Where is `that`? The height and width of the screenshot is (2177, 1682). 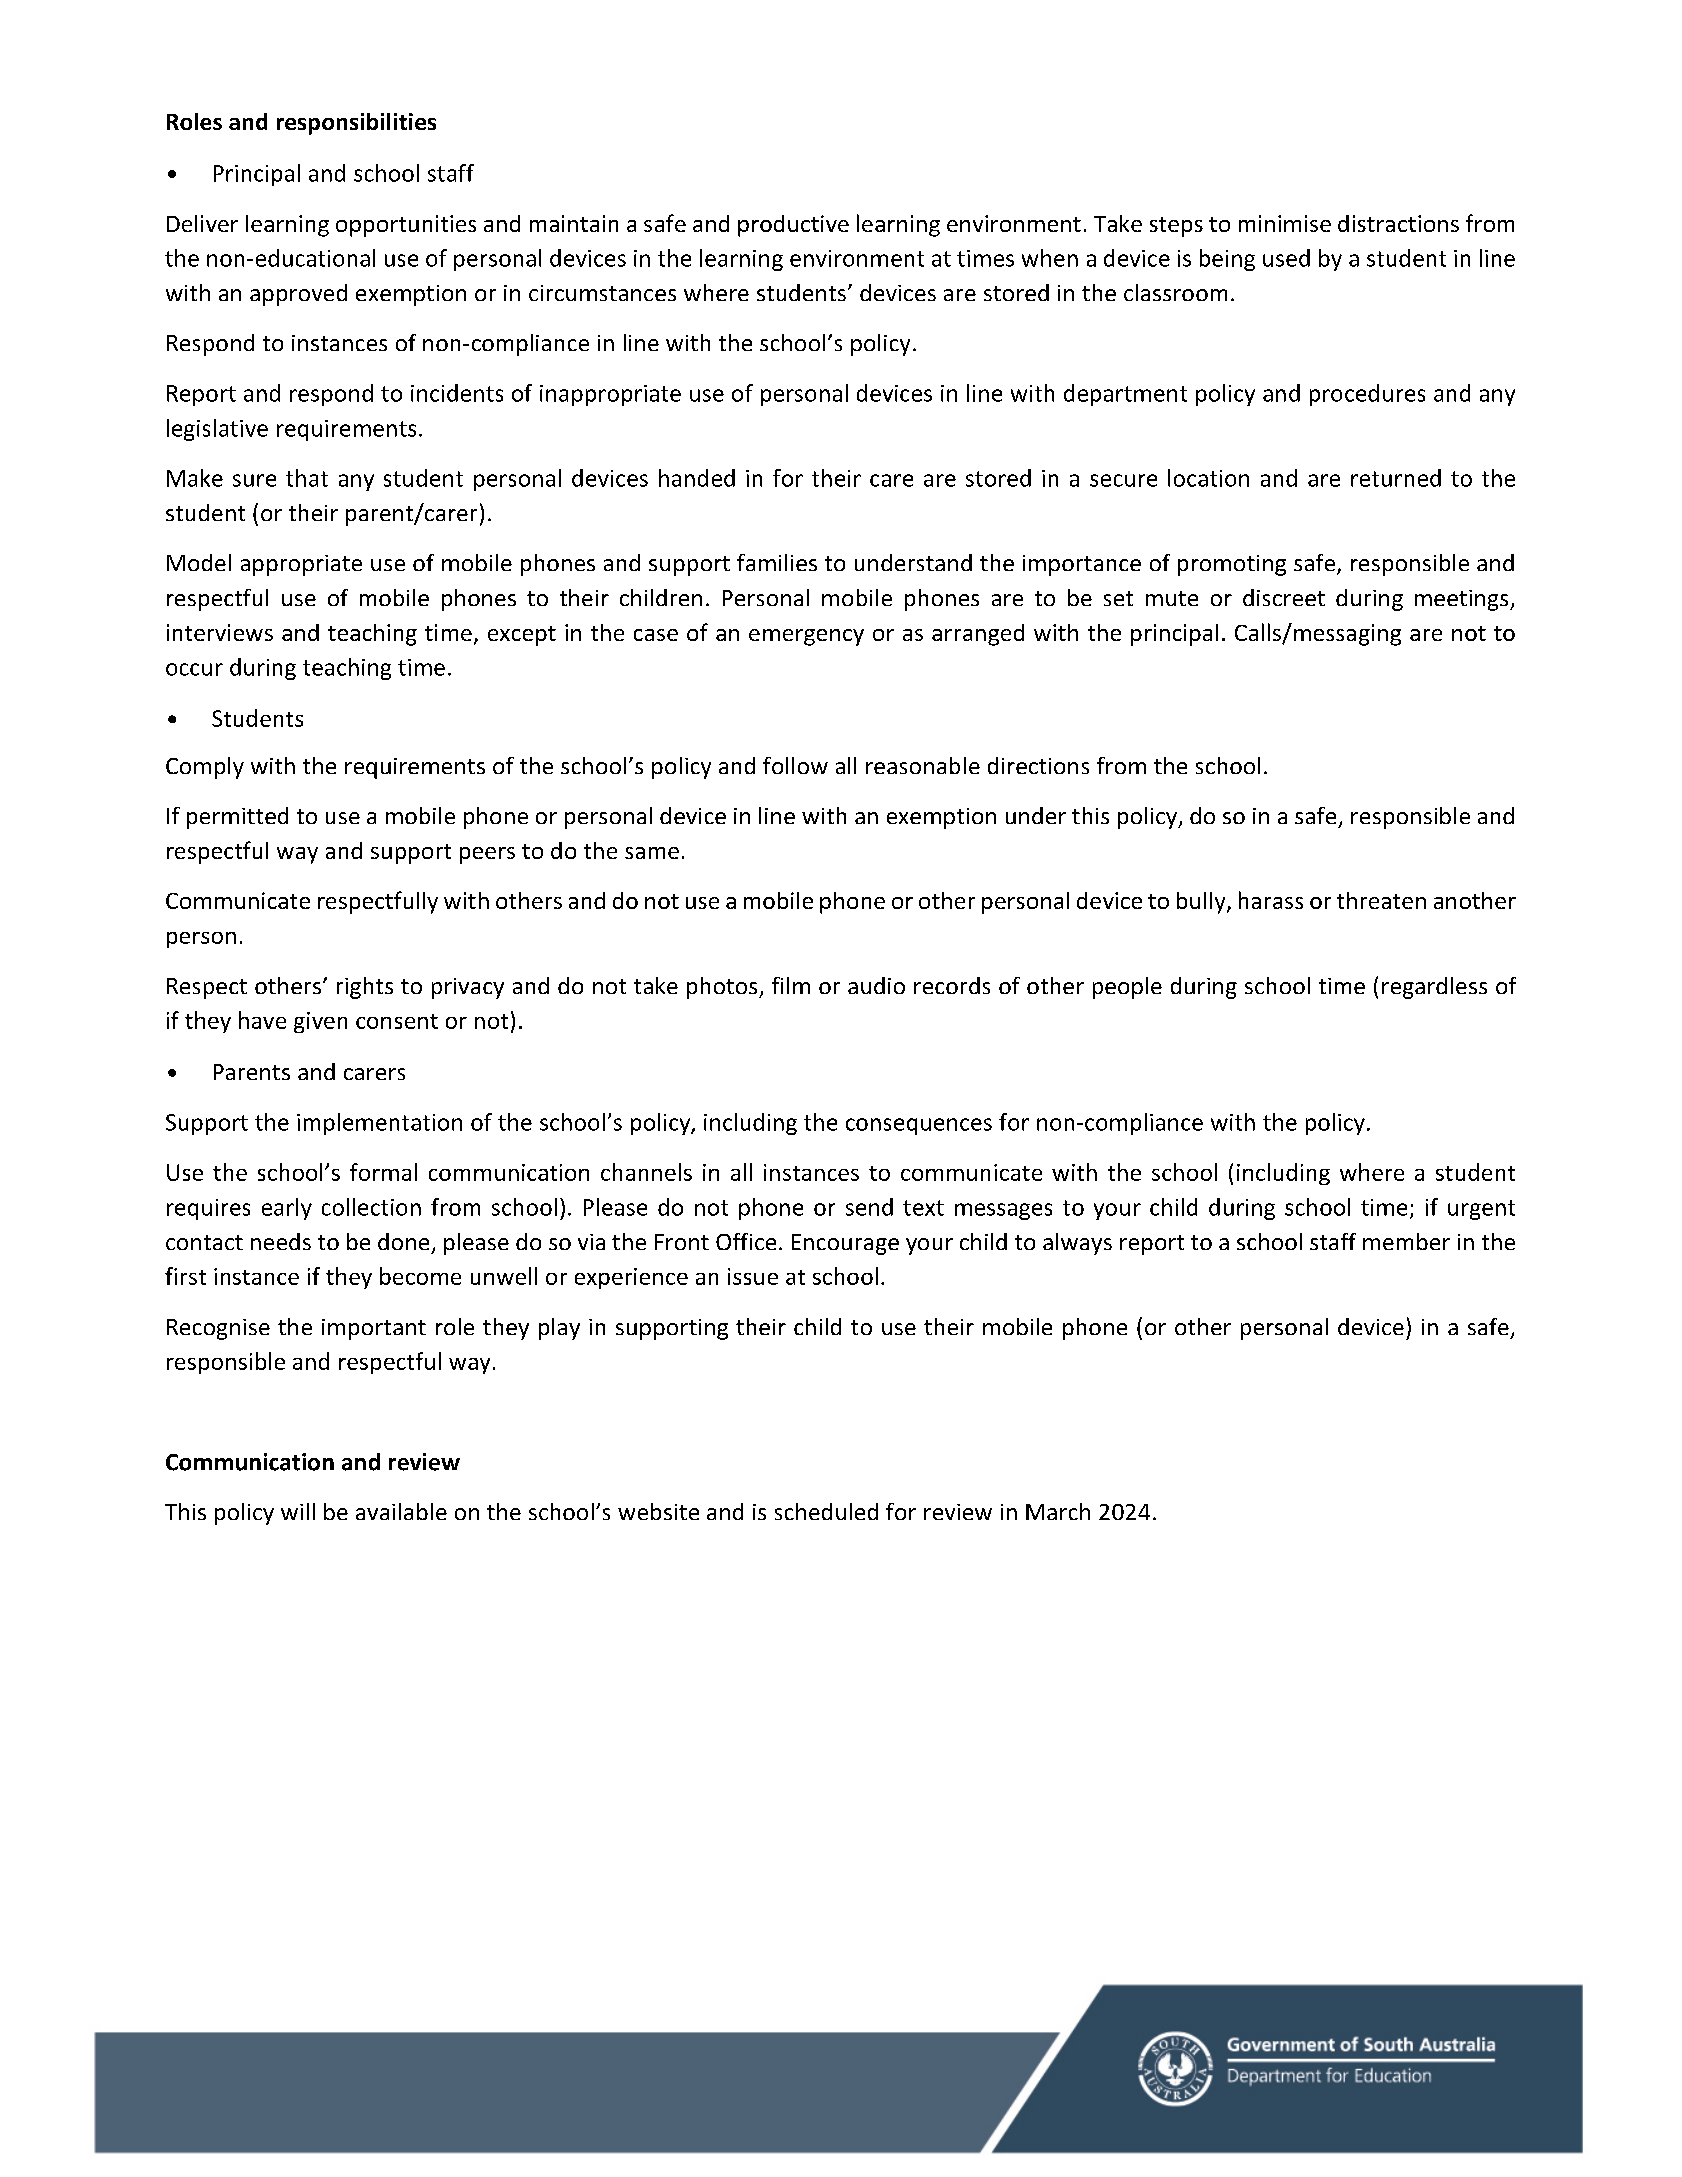 that is located at coordinates (307, 478).
